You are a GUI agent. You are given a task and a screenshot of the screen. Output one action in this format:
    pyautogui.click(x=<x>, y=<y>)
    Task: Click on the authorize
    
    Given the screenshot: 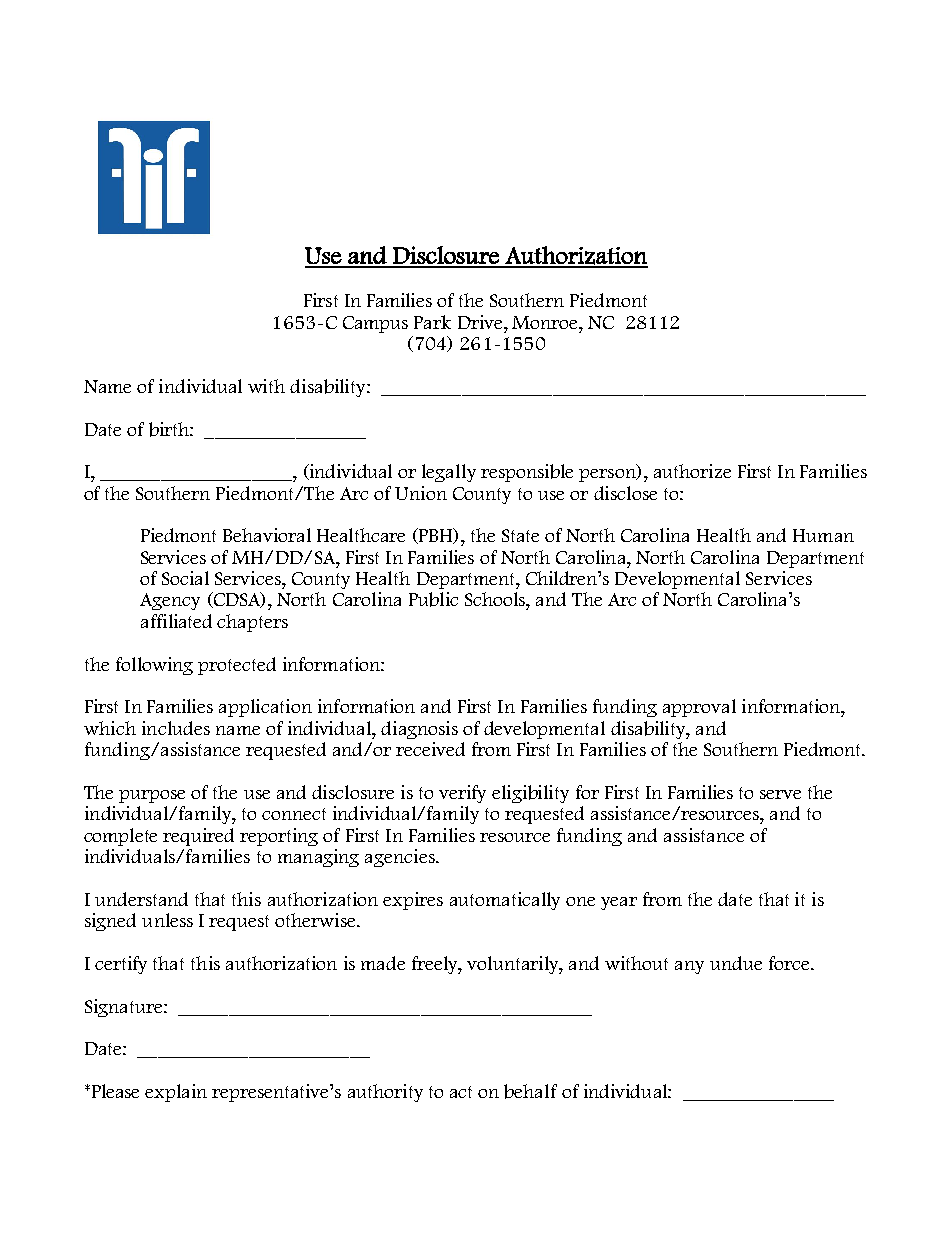 What is the action you would take?
    pyautogui.click(x=692, y=471)
